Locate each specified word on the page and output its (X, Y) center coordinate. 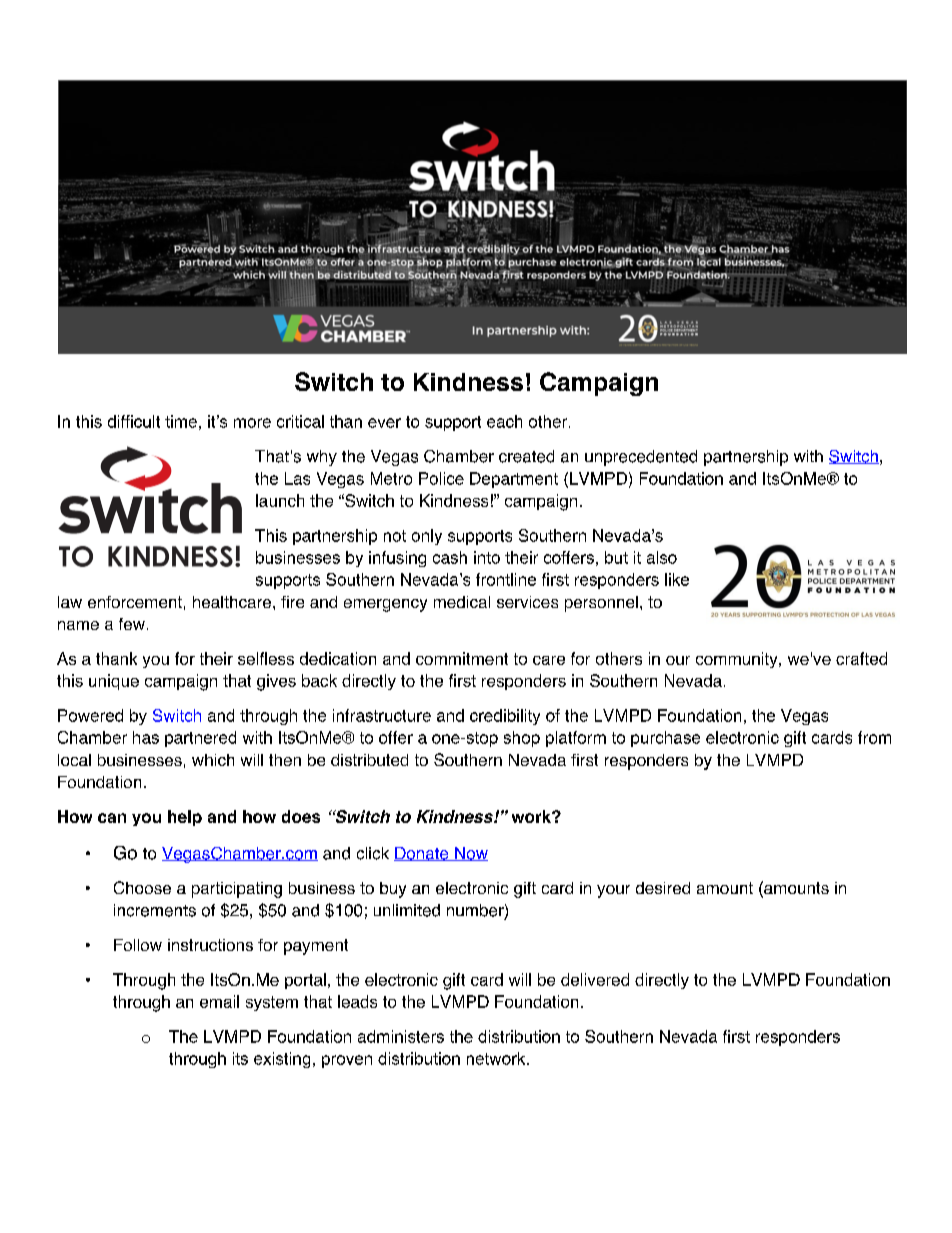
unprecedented (641, 458)
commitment (462, 658)
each (504, 421)
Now (470, 854)
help (185, 818)
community (738, 660)
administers (401, 1036)
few (132, 624)
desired (663, 888)
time (181, 421)
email (219, 1001)
